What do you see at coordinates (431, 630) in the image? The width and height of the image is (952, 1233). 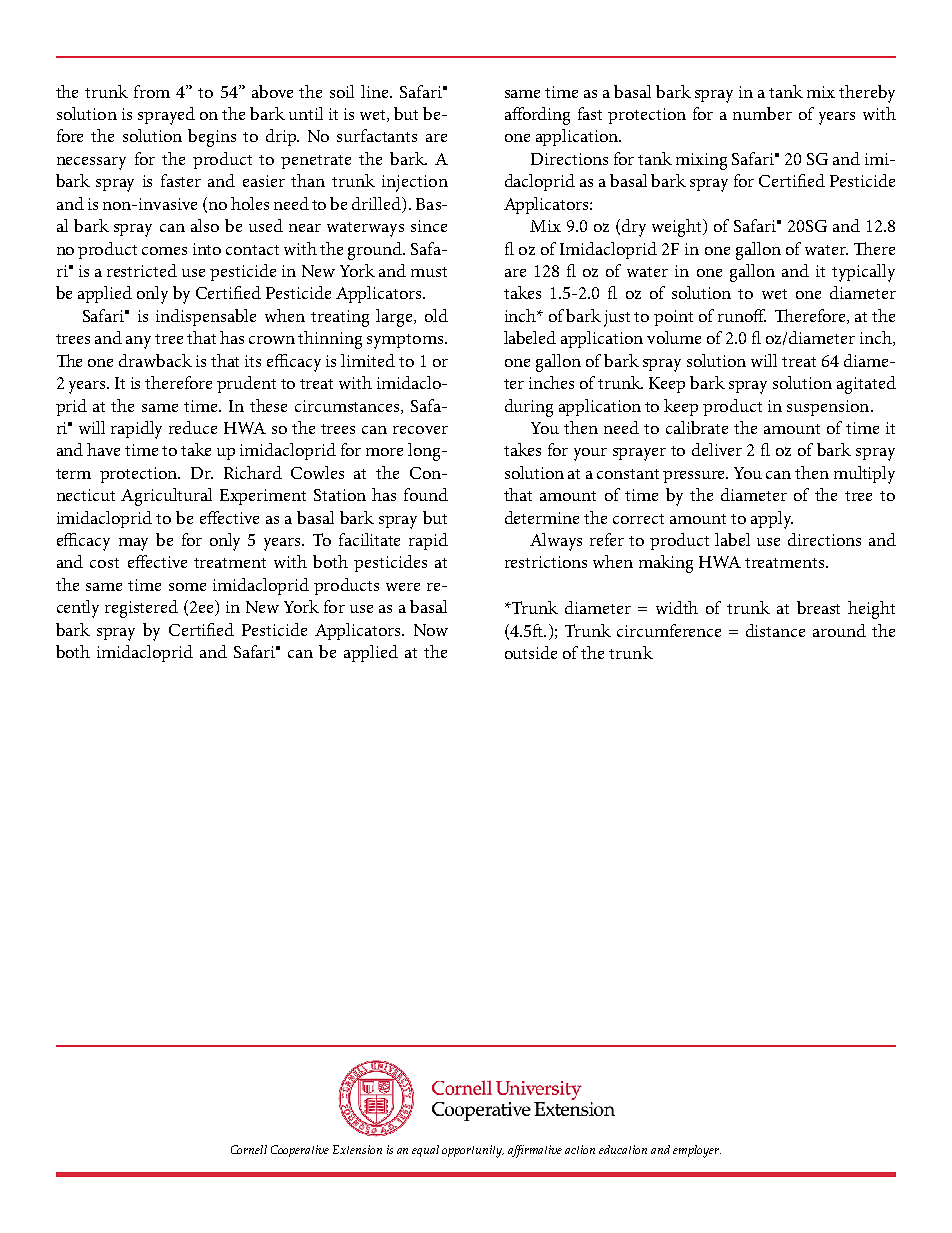 I see `Now` at bounding box center [431, 630].
